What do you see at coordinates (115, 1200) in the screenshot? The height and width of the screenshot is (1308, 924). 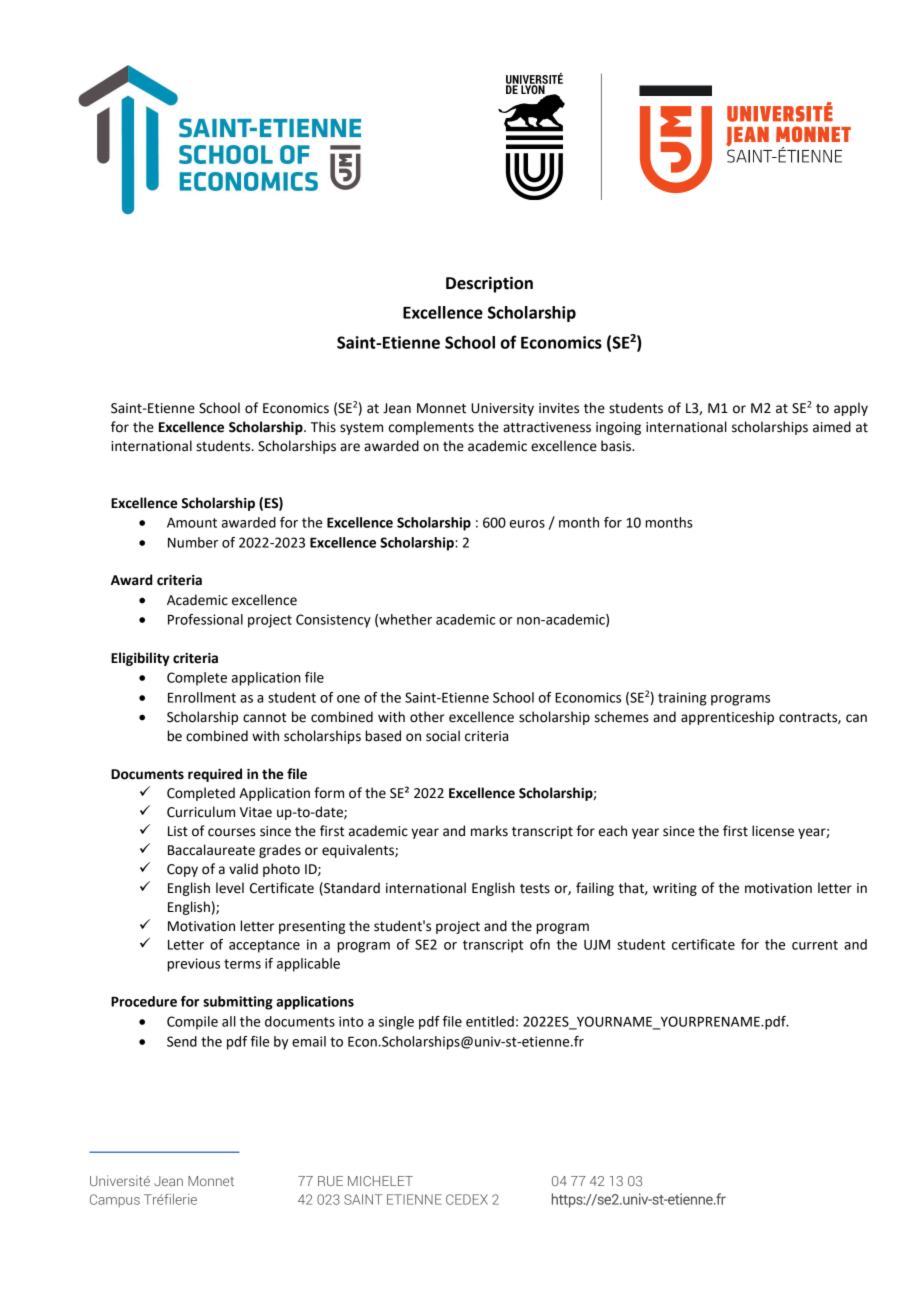 I see `Campus` at bounding box center [115, 1200].
